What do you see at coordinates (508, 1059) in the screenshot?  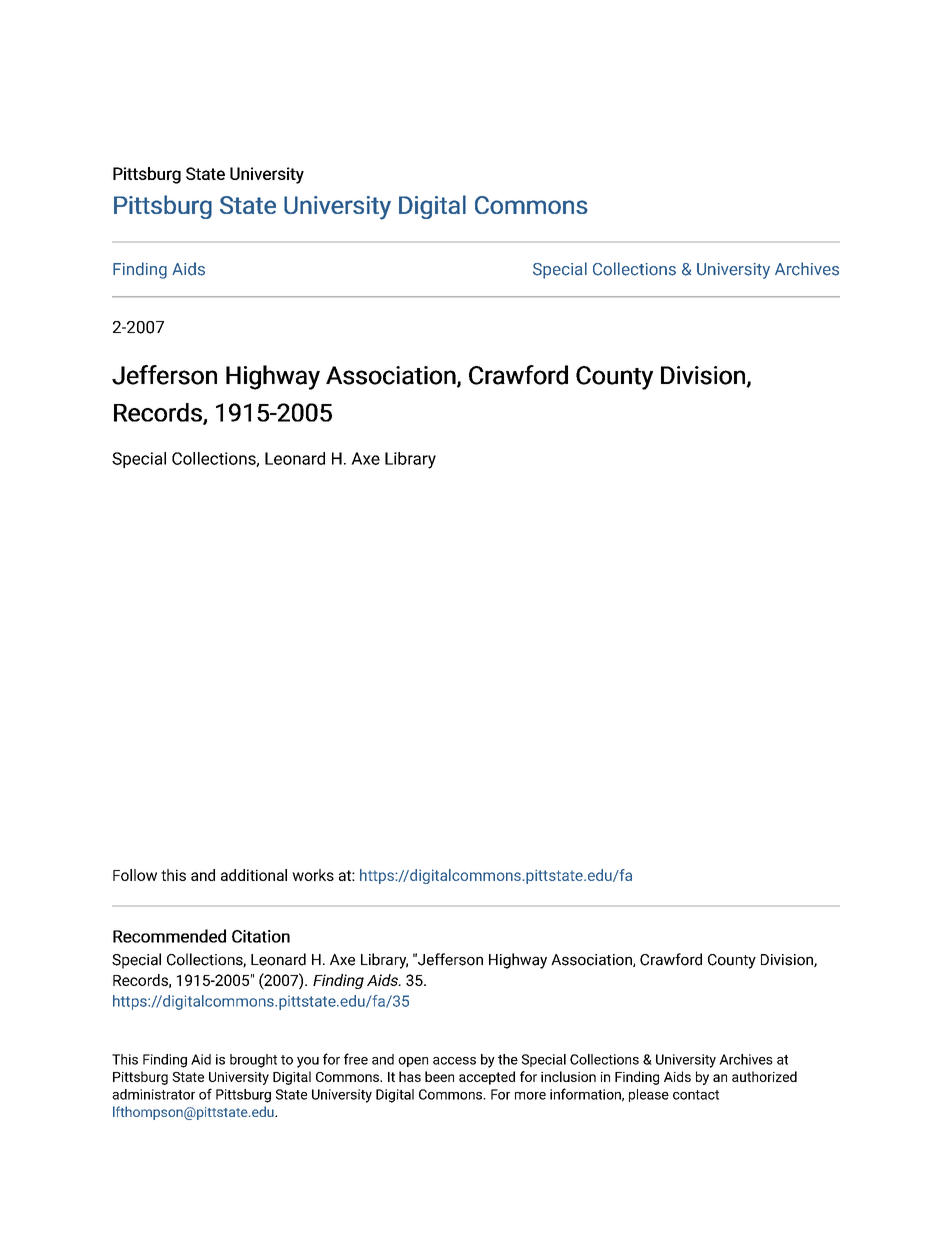 I see `the` at bounding box center [508, 1059].
